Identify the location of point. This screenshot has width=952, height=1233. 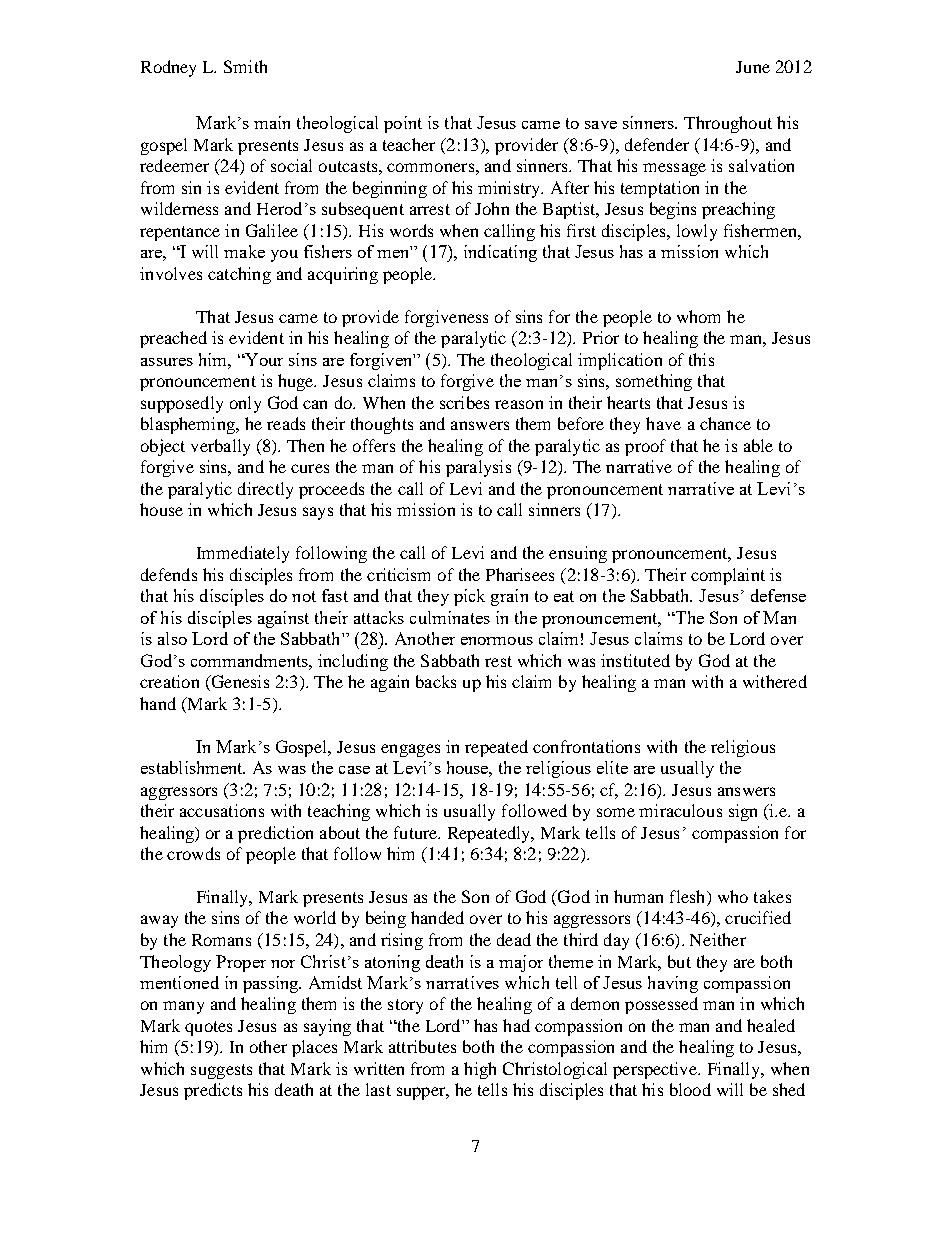
(403, 124).
